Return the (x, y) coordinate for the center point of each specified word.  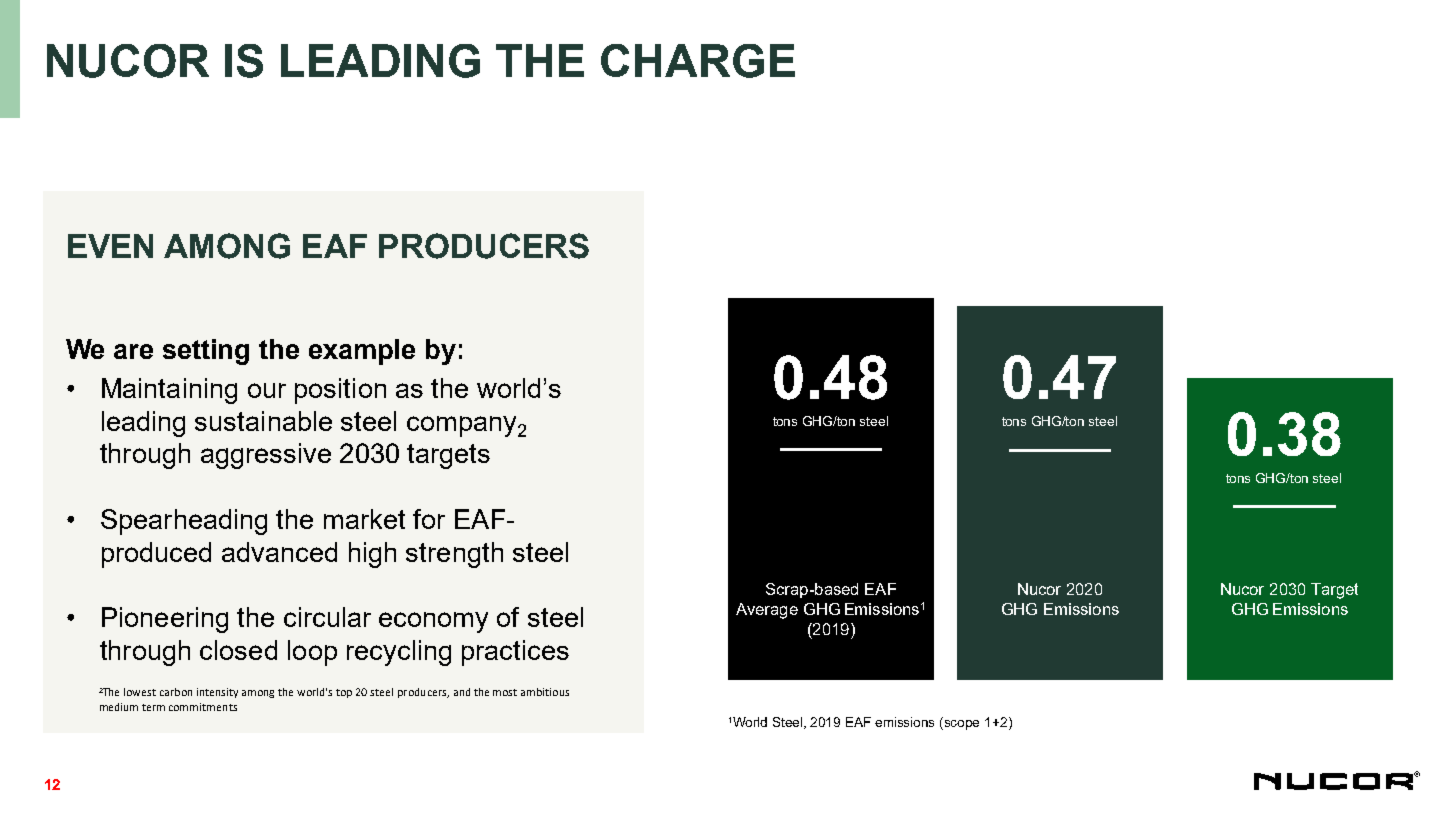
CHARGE (698, 61)
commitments (203, 707)
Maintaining (169, 391)
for (429, 519)
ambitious (545, 692)
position (340, 391)
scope (962, 725)
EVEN (110, 246)
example (362, 352)
